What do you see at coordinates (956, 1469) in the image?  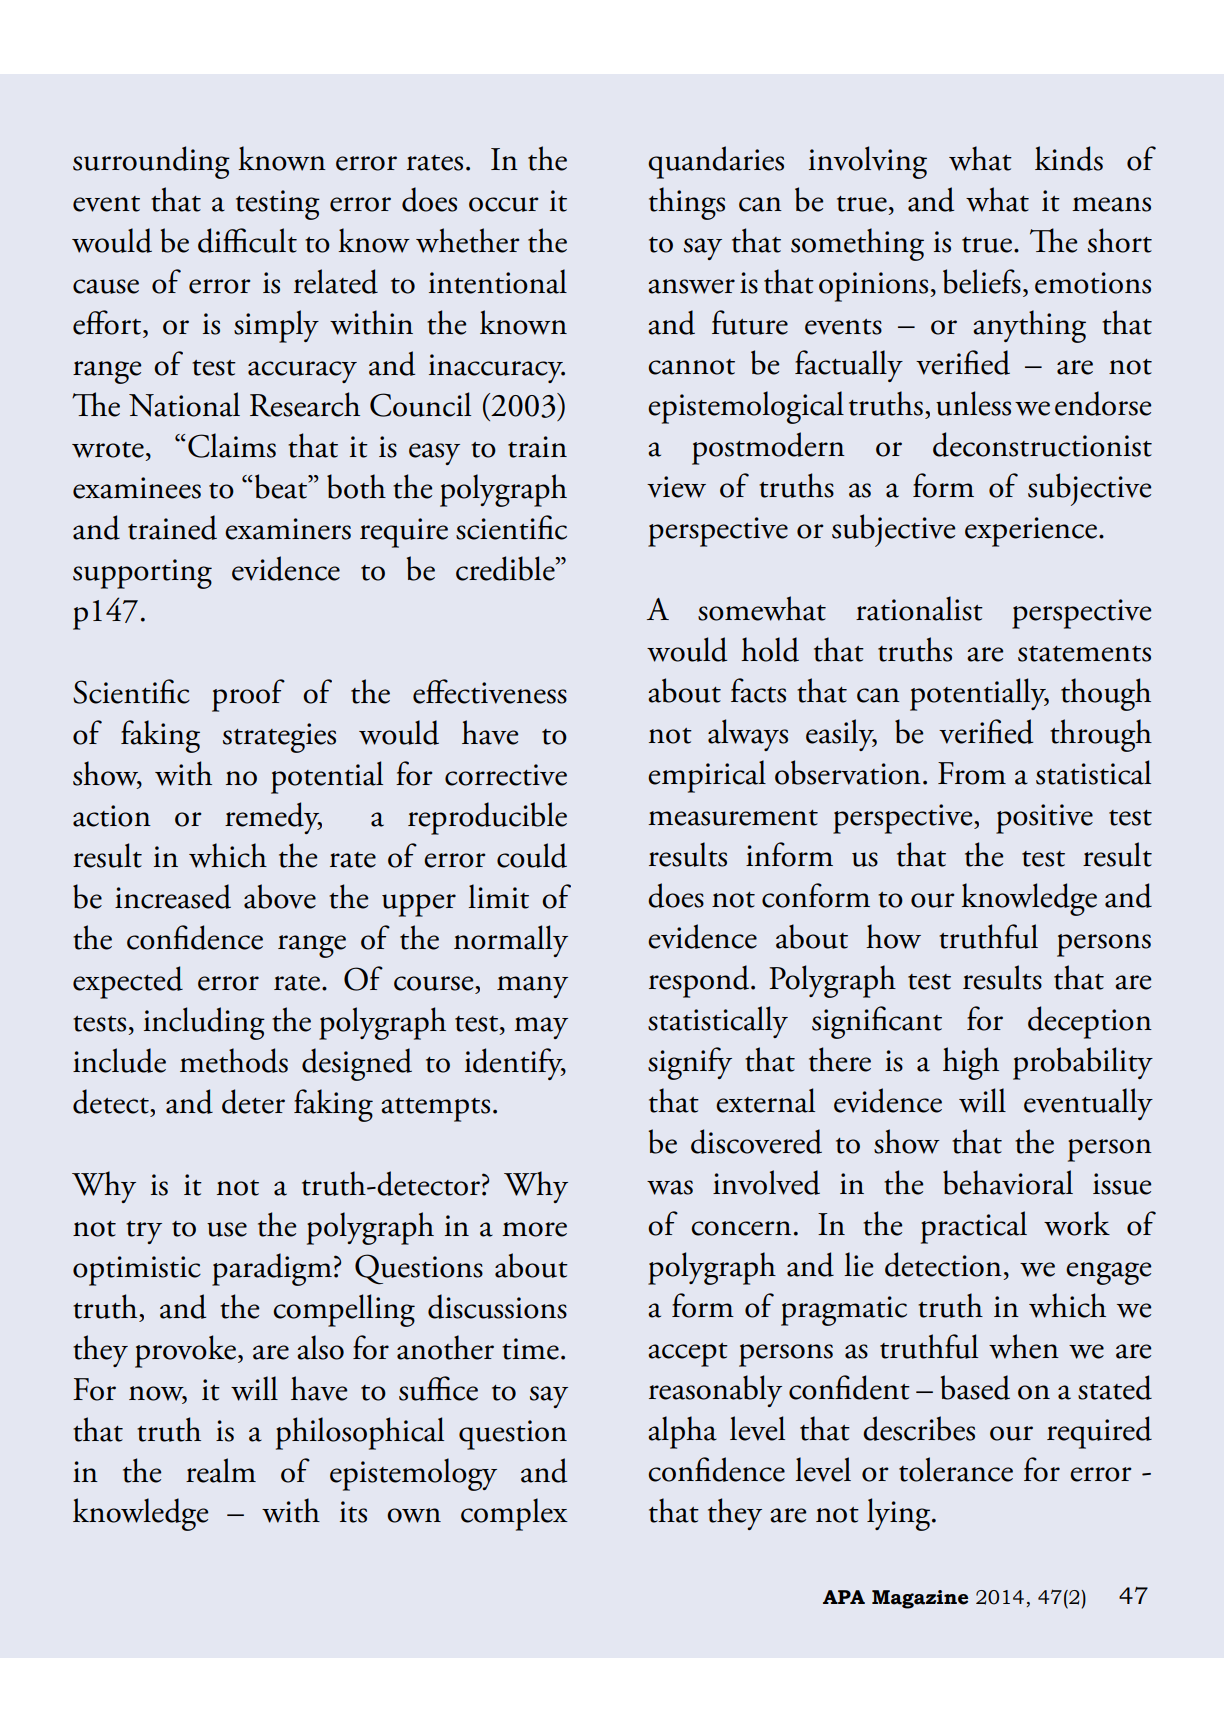 I see `tolerance` at bounding box center [956, 1469].
